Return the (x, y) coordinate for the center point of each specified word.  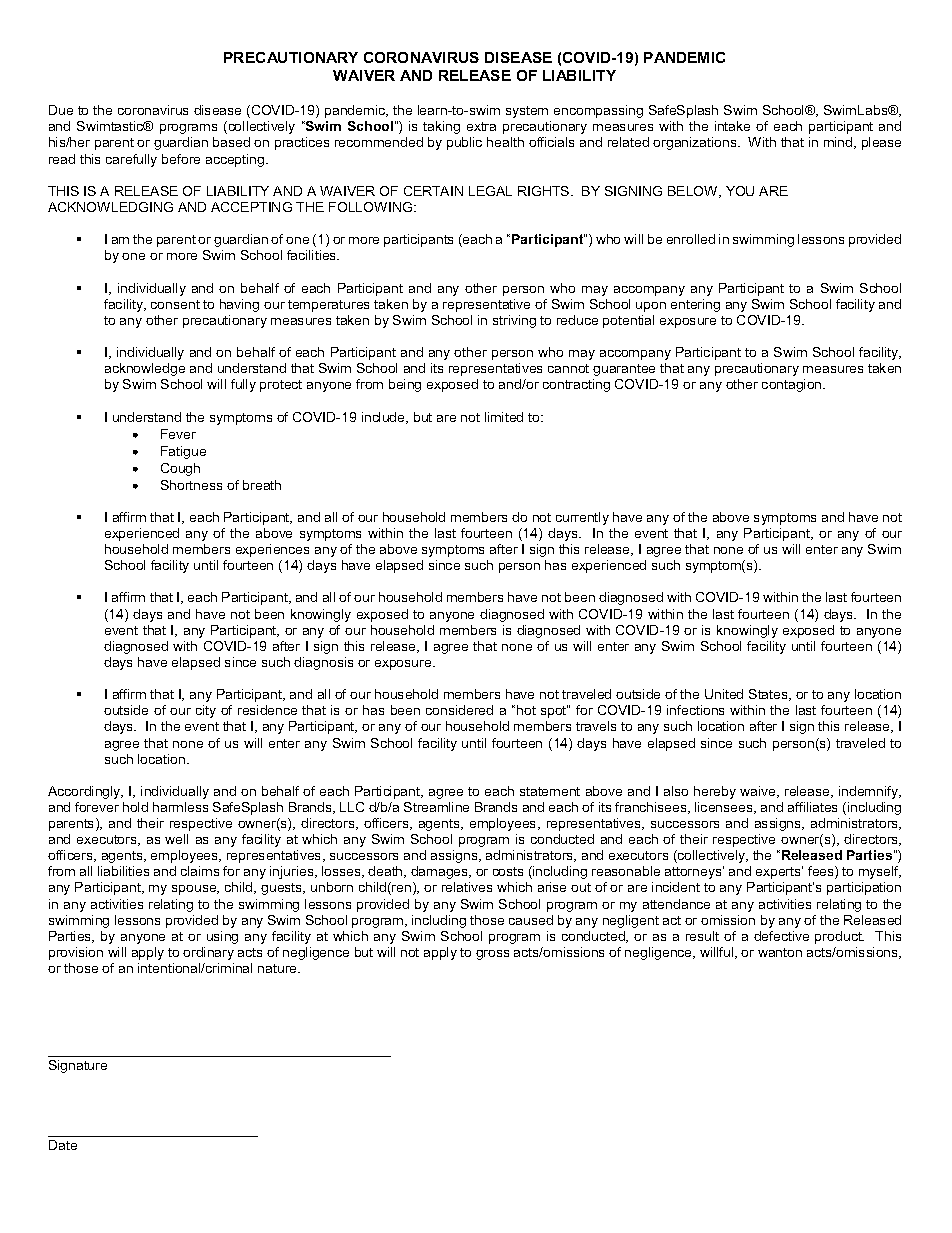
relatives (467, 887)
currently (582, 518)
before (181, 159)
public (464, 143)
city (206, 711)
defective (781, 936)
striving (514, 321)
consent (175, 304)
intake (732, 126)
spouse (195, 890)
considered (459, 710)
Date (63, 1145)
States (769, 695)
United (724, 694)
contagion (793, 385)
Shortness (191, 485)
